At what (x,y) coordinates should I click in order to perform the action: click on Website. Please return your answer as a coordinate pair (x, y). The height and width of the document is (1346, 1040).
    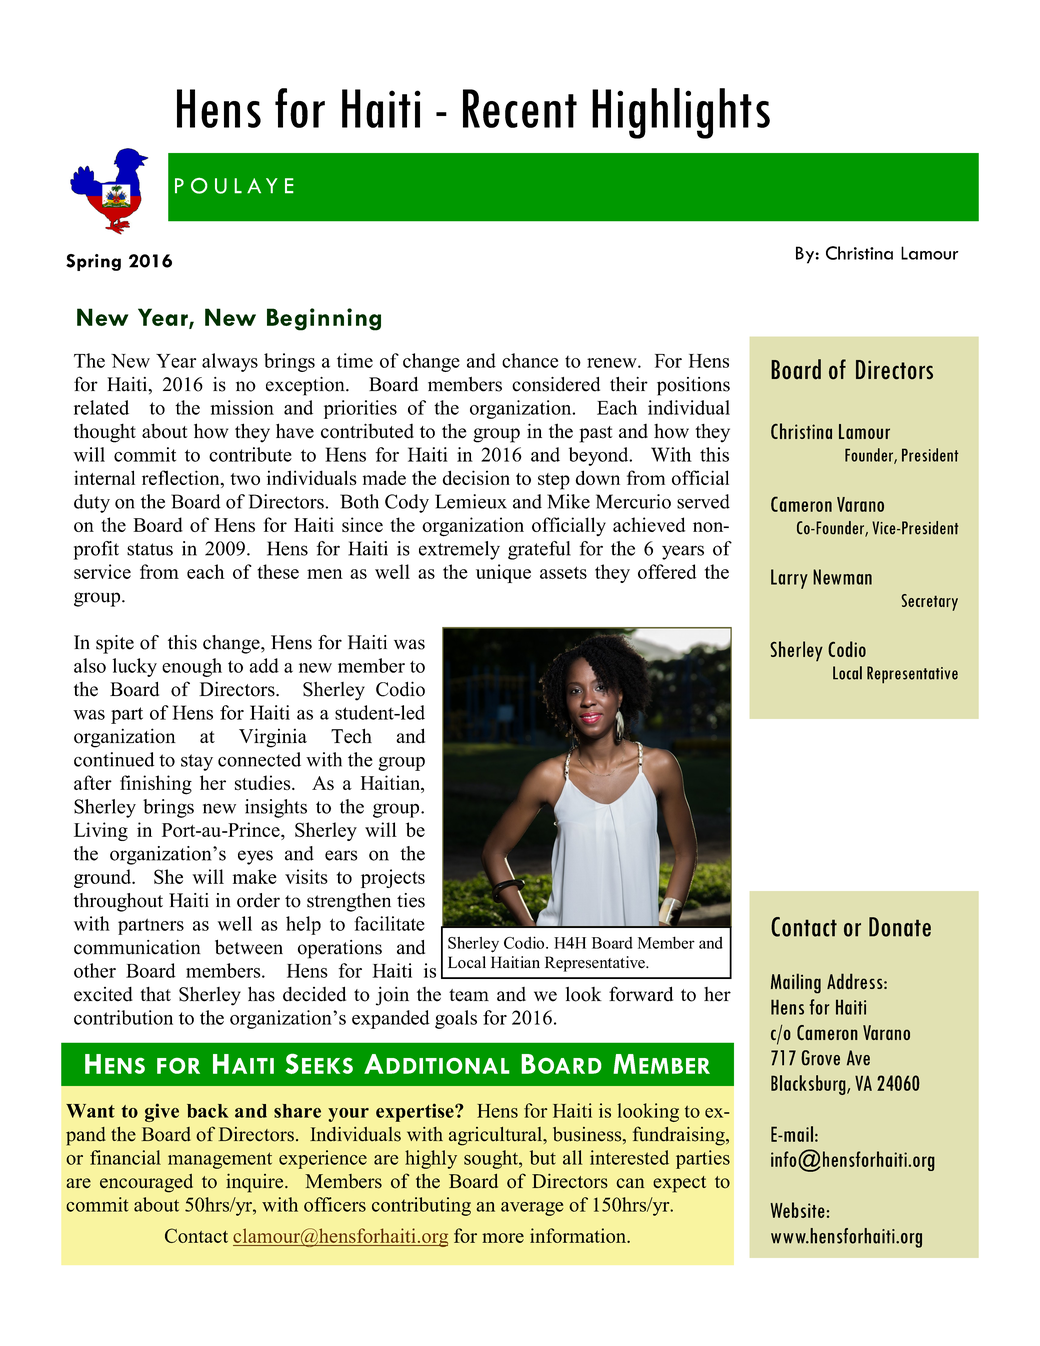
    Looking at the image, I should click on (798, 1210).
